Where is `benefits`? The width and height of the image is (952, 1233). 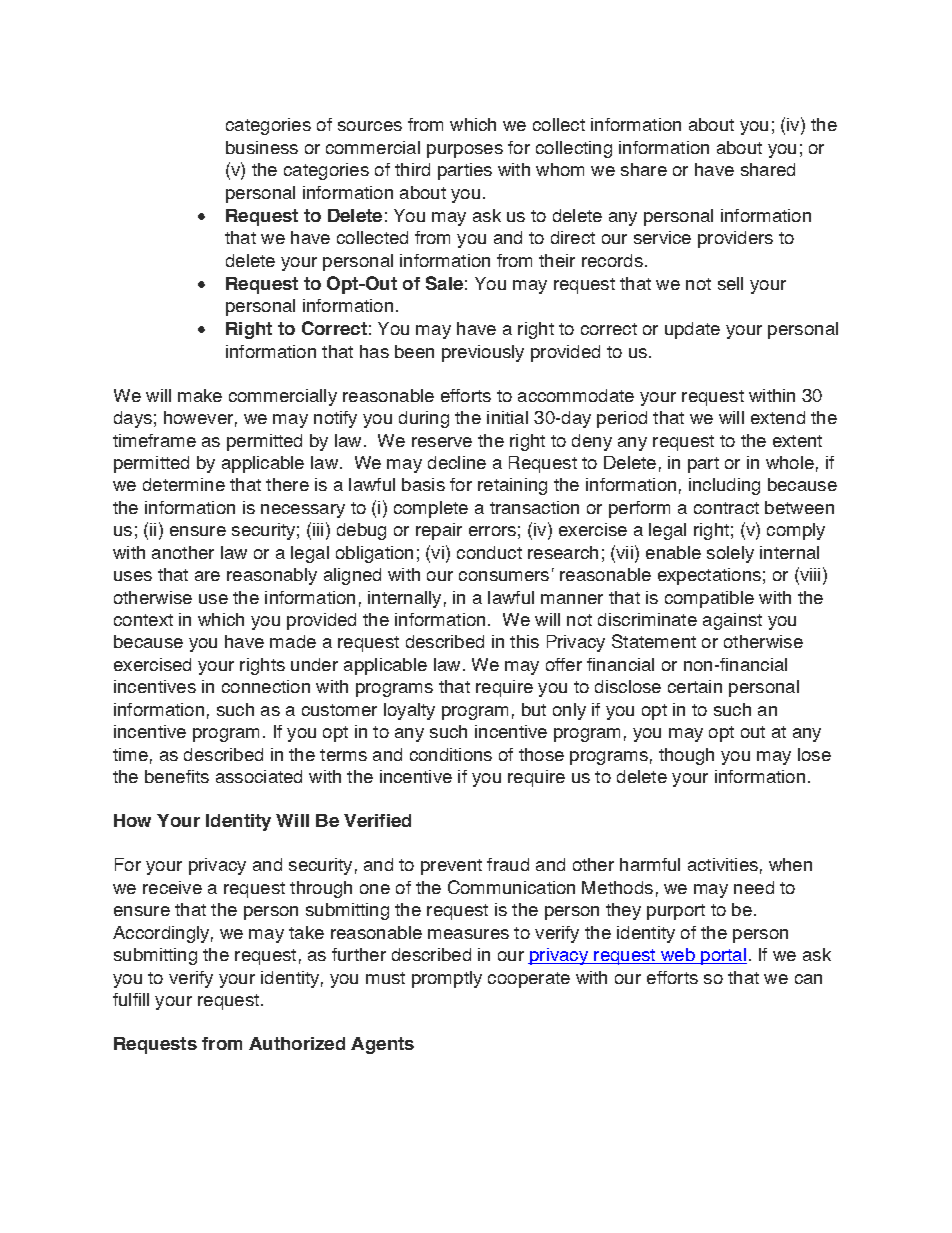 benefits is located at coordinates (177, 776).
